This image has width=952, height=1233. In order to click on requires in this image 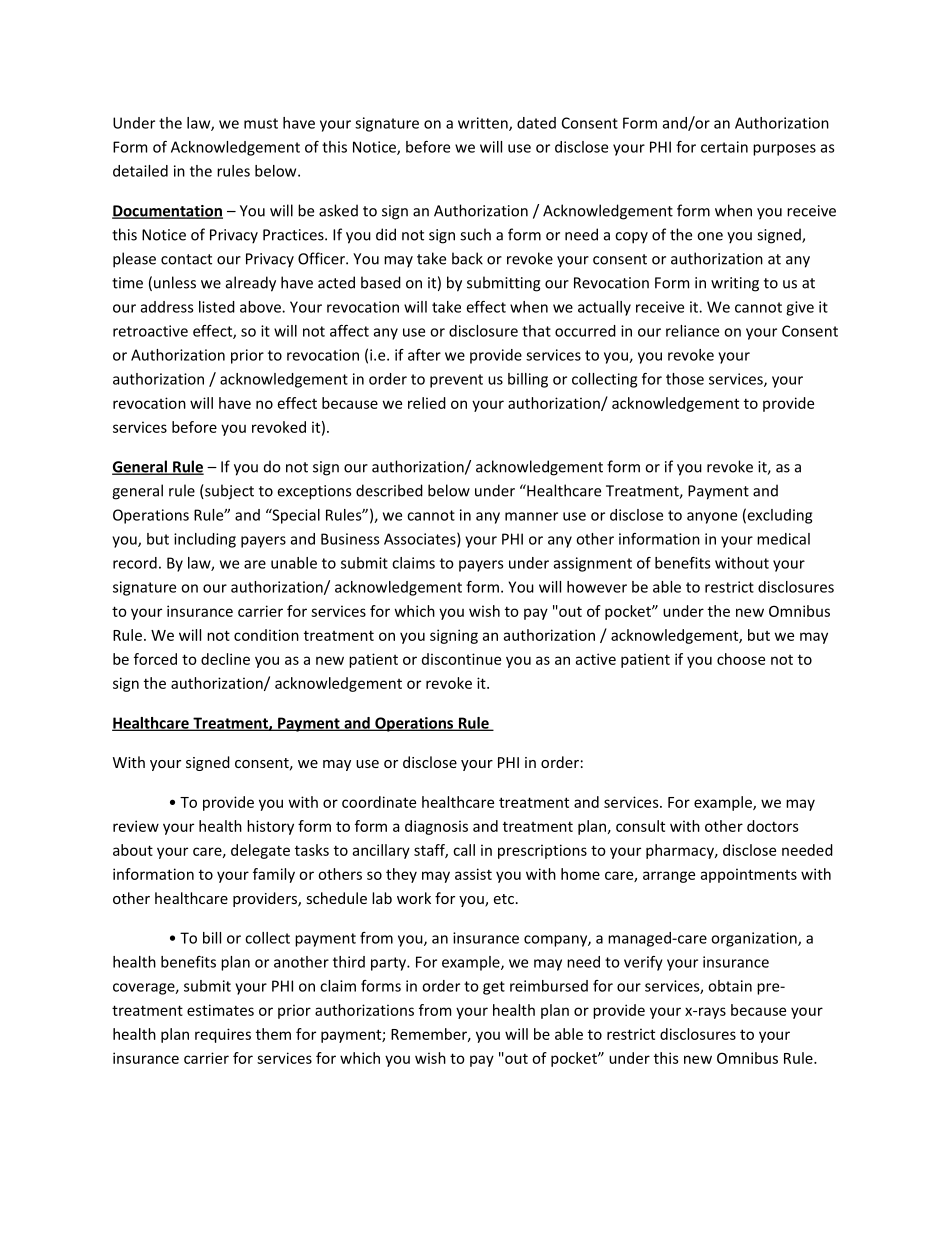, I will do `click(223, 1035)`.
